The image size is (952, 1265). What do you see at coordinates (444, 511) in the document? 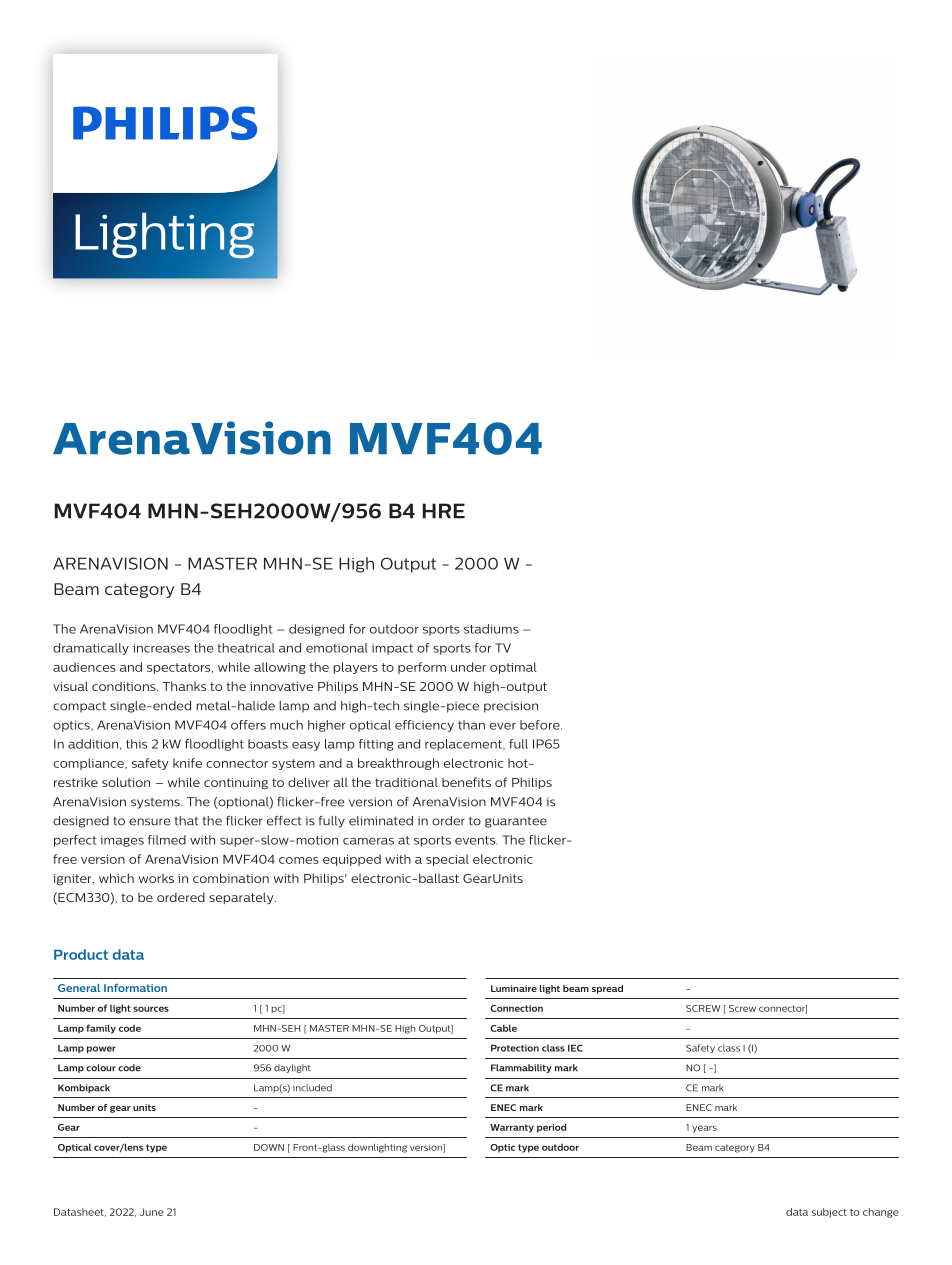
I see `HRE` at bounding box center [444, 511].
